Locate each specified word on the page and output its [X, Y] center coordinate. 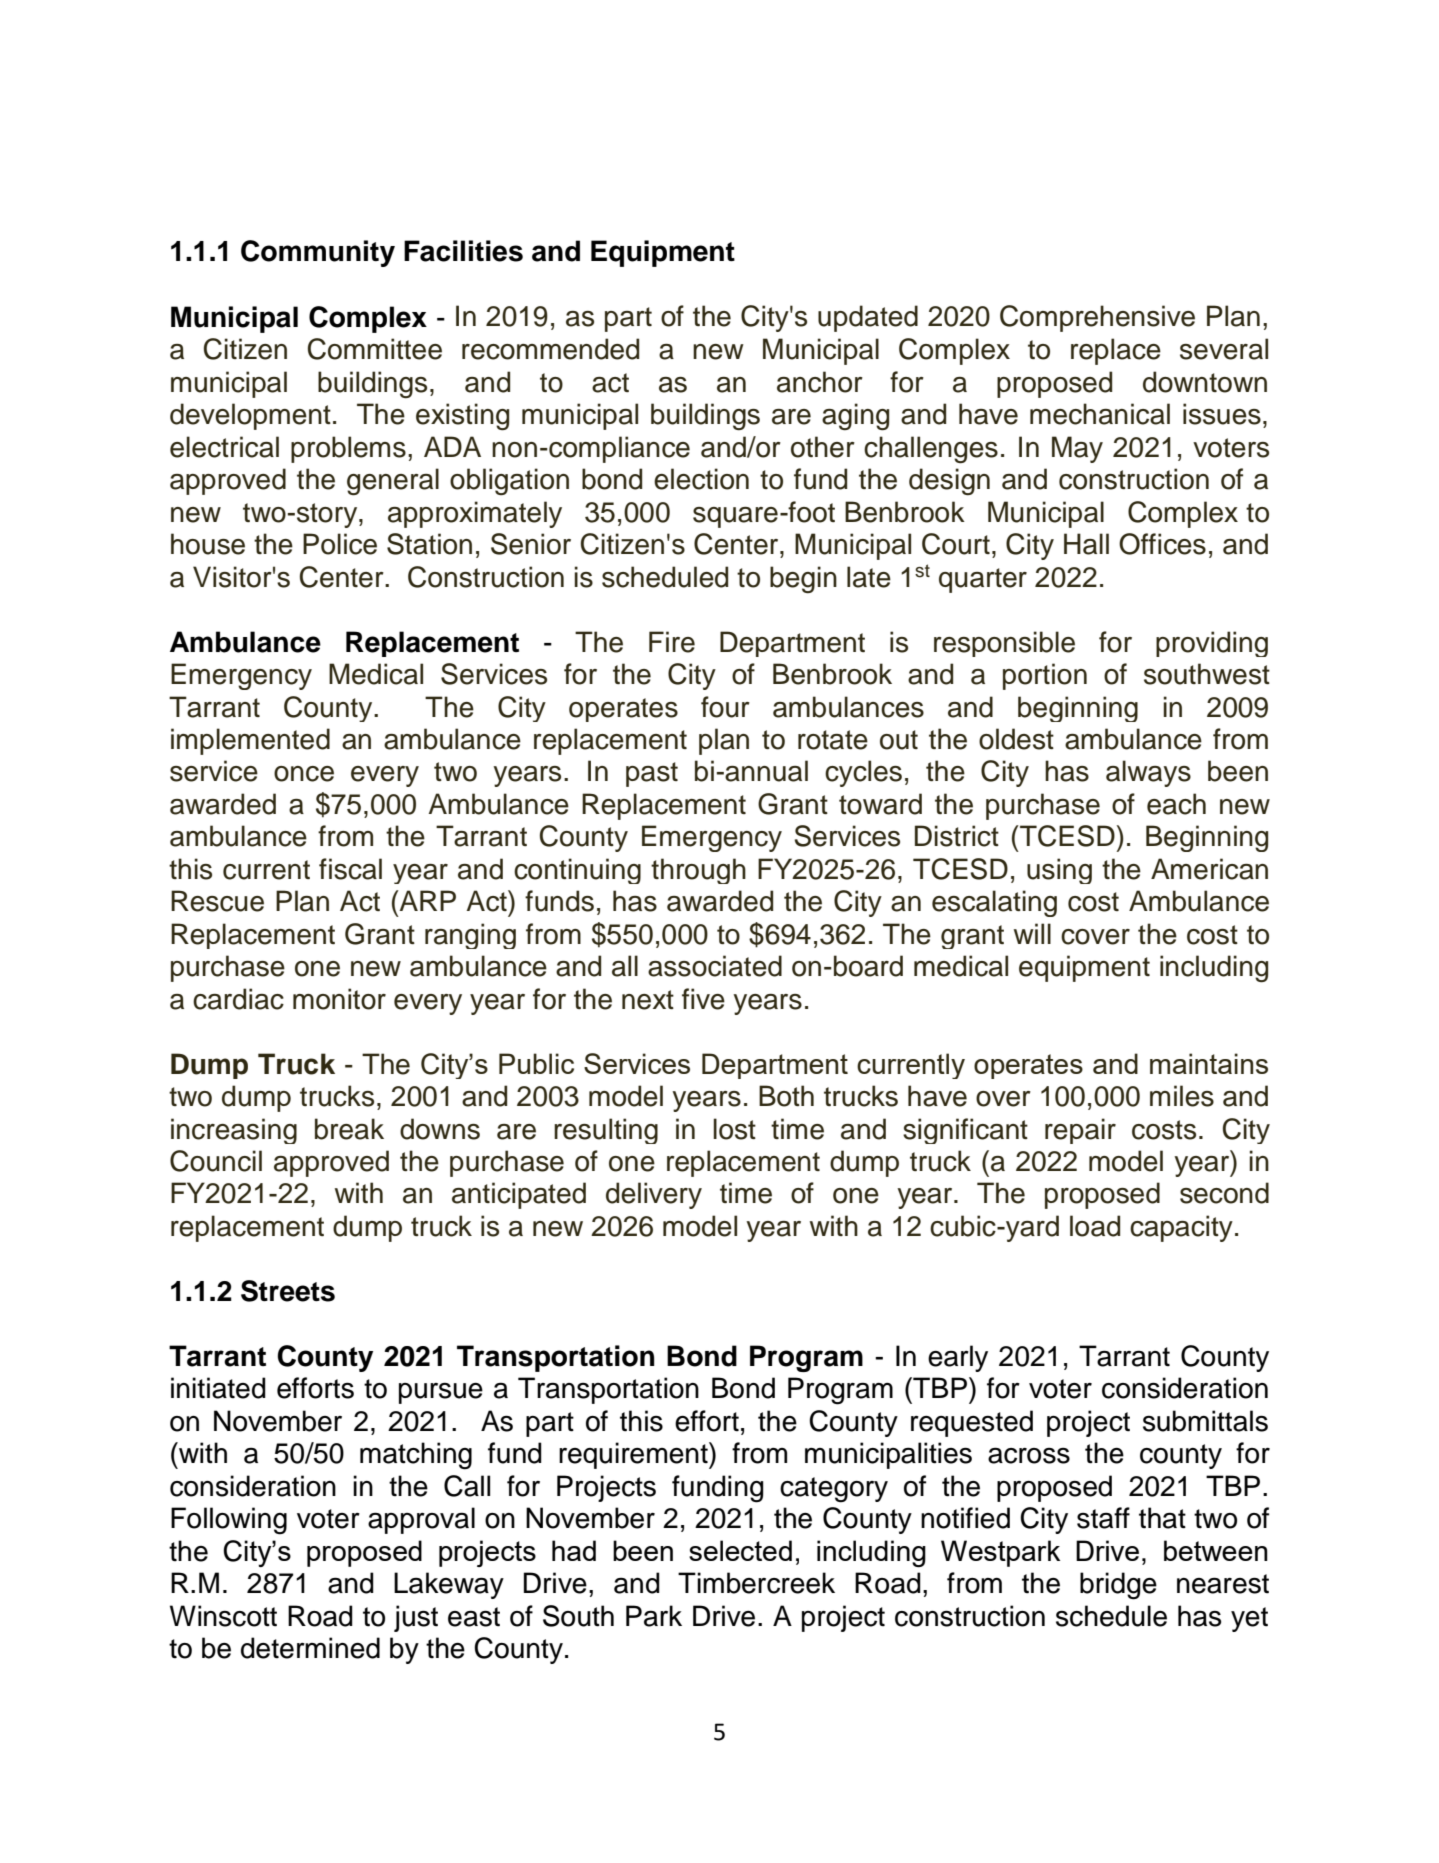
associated [715, 966]
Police [340, 544]
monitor [339, 999]
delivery [654, 1195]
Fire [672, 642]
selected [740, 1550]
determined [310, 1648]
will [1032, 933]
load [1095, 1226]
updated [868, 318]
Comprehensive [1097, 318]
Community [318, 253]
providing [1212, 644]
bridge [1118, 1586]
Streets [288, 1291]
